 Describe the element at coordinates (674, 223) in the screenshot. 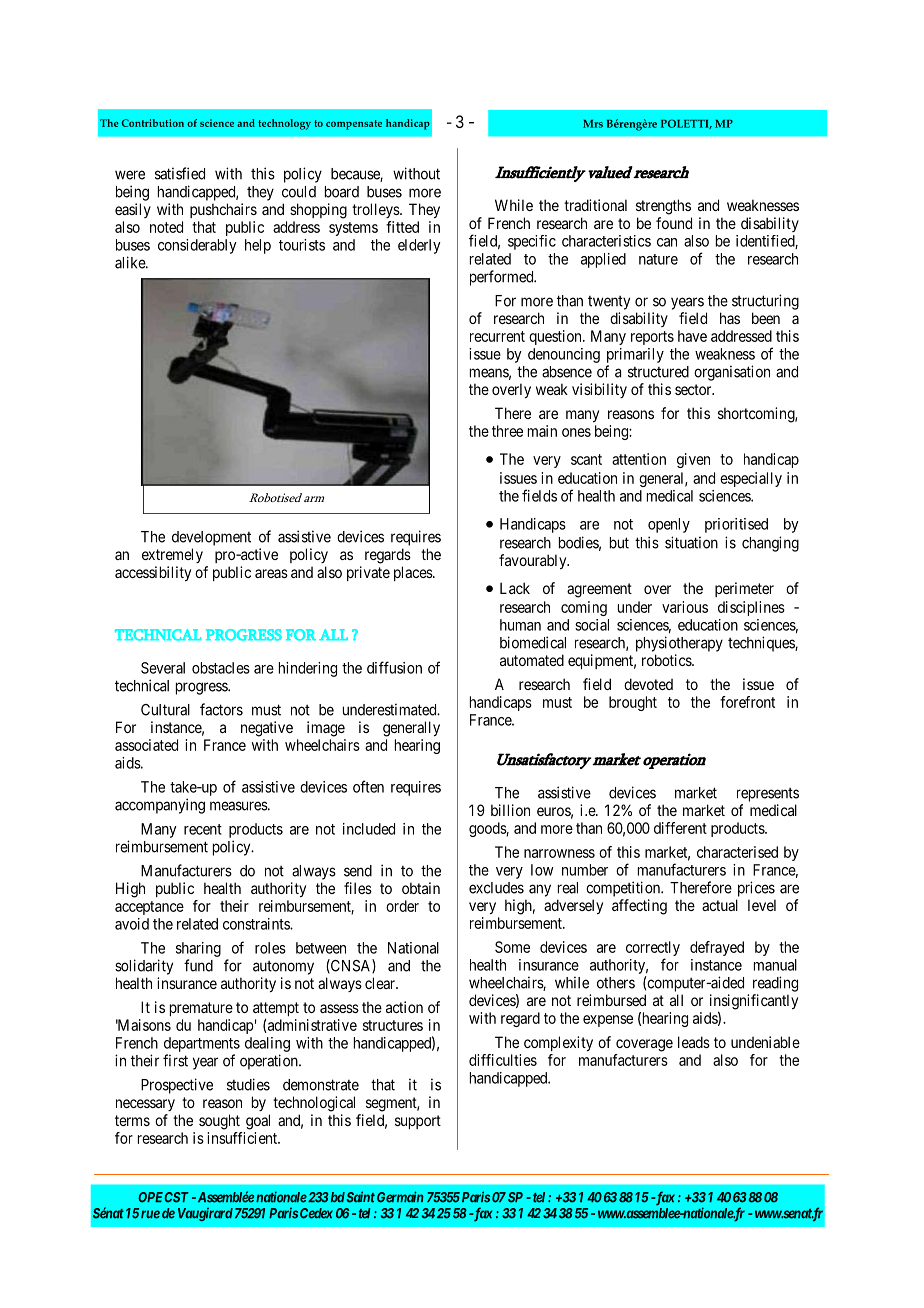

I see `found` at that location.
